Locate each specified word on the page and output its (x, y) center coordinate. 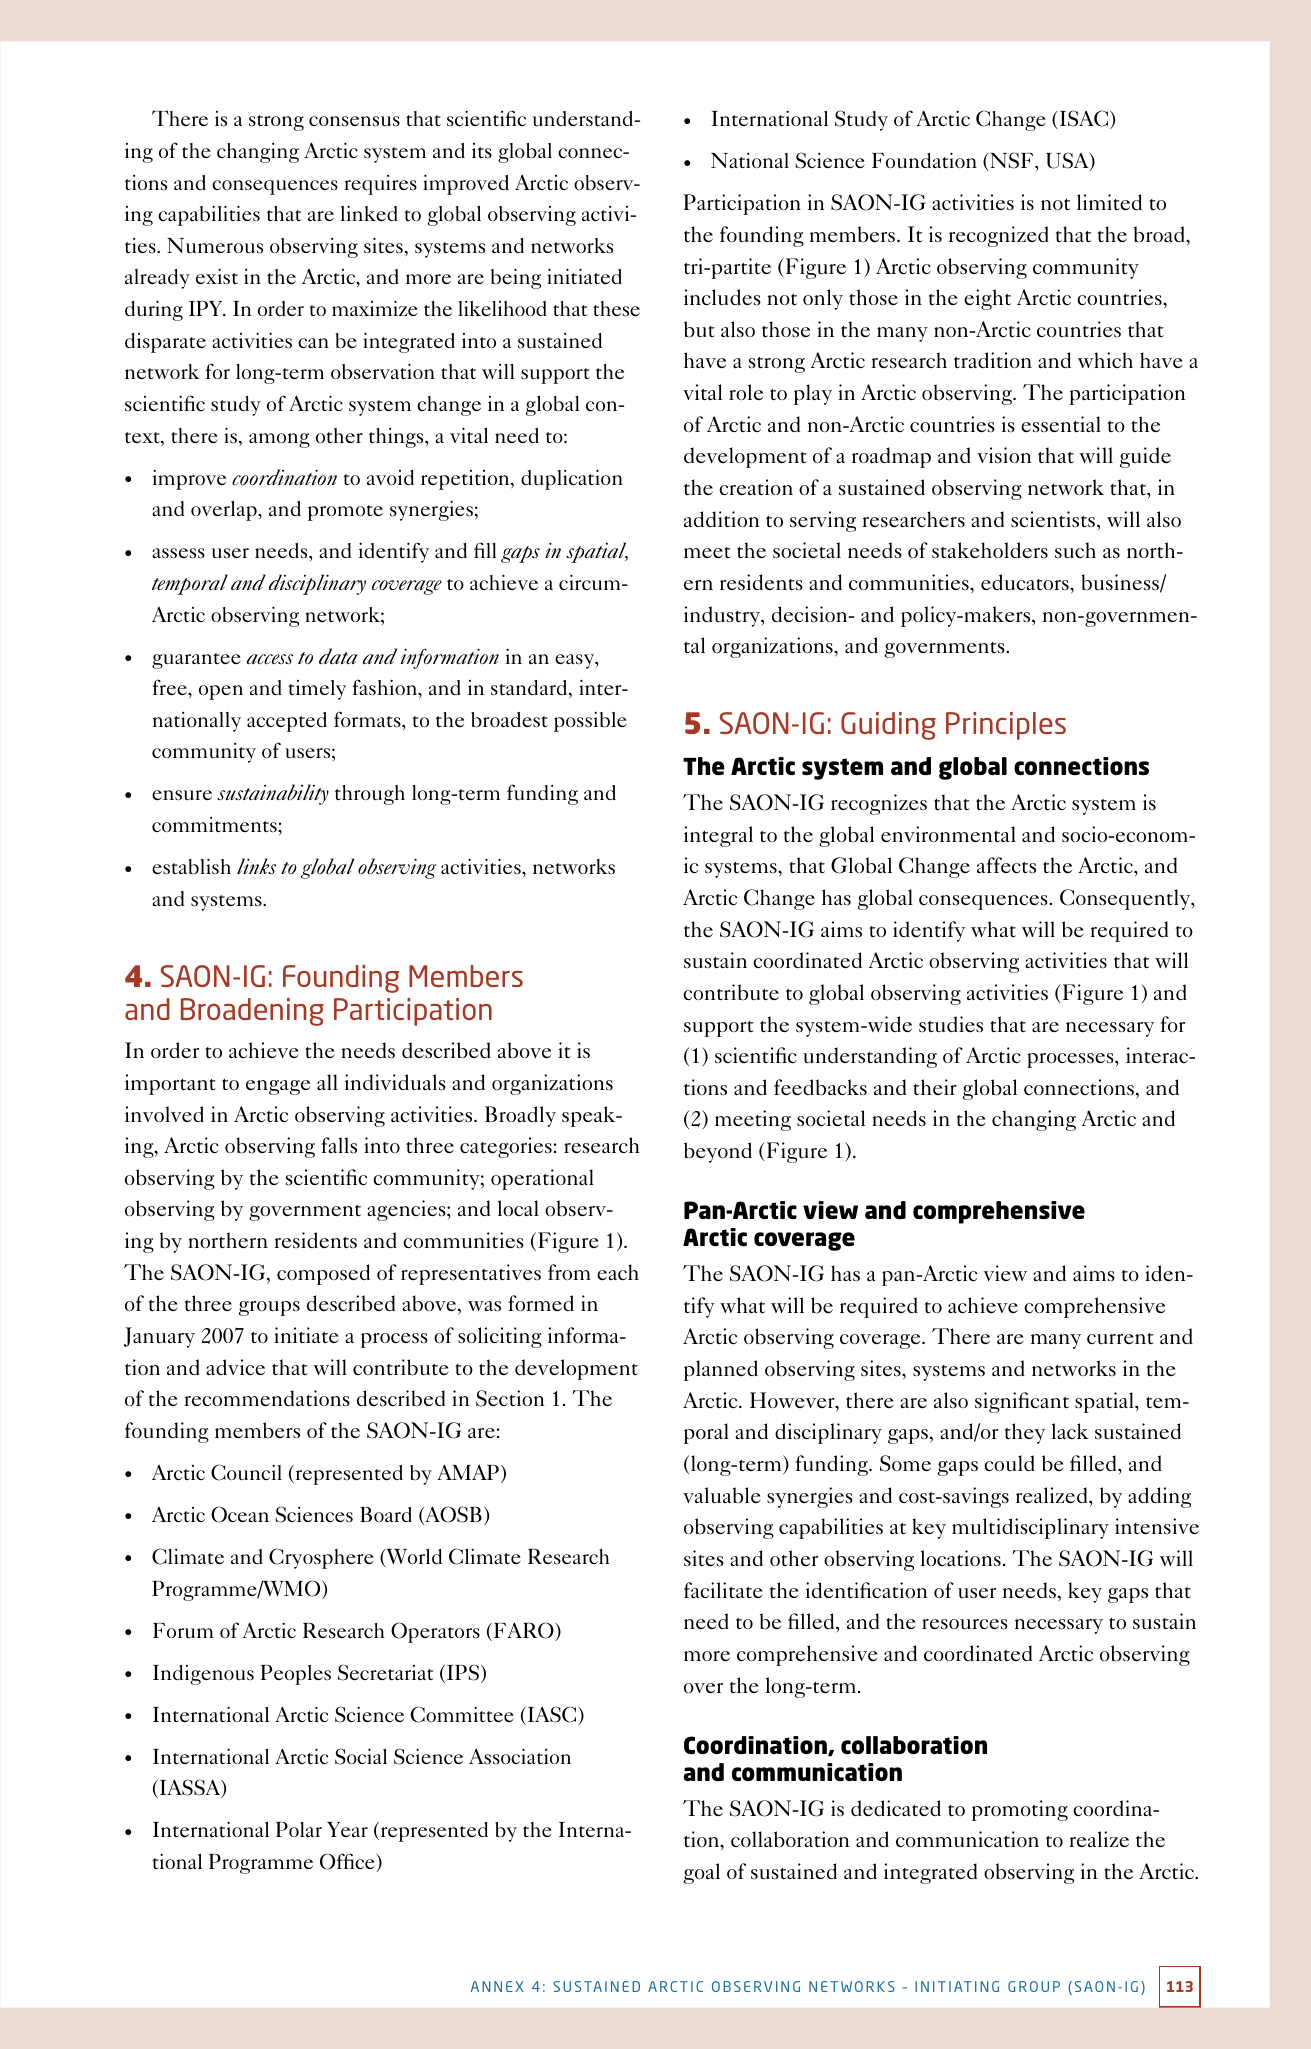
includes (722, 297)
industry (723, 616)
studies (951, 1024)
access (270, 659)
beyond (718, 1152)
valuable (721, 1495)
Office (348, 1862)
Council (246, 1472)
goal (702, 1873)
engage (278, 1087)
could (1009, 1463)
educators (1026, 582)
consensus (354, 121)
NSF (1012, 161)
